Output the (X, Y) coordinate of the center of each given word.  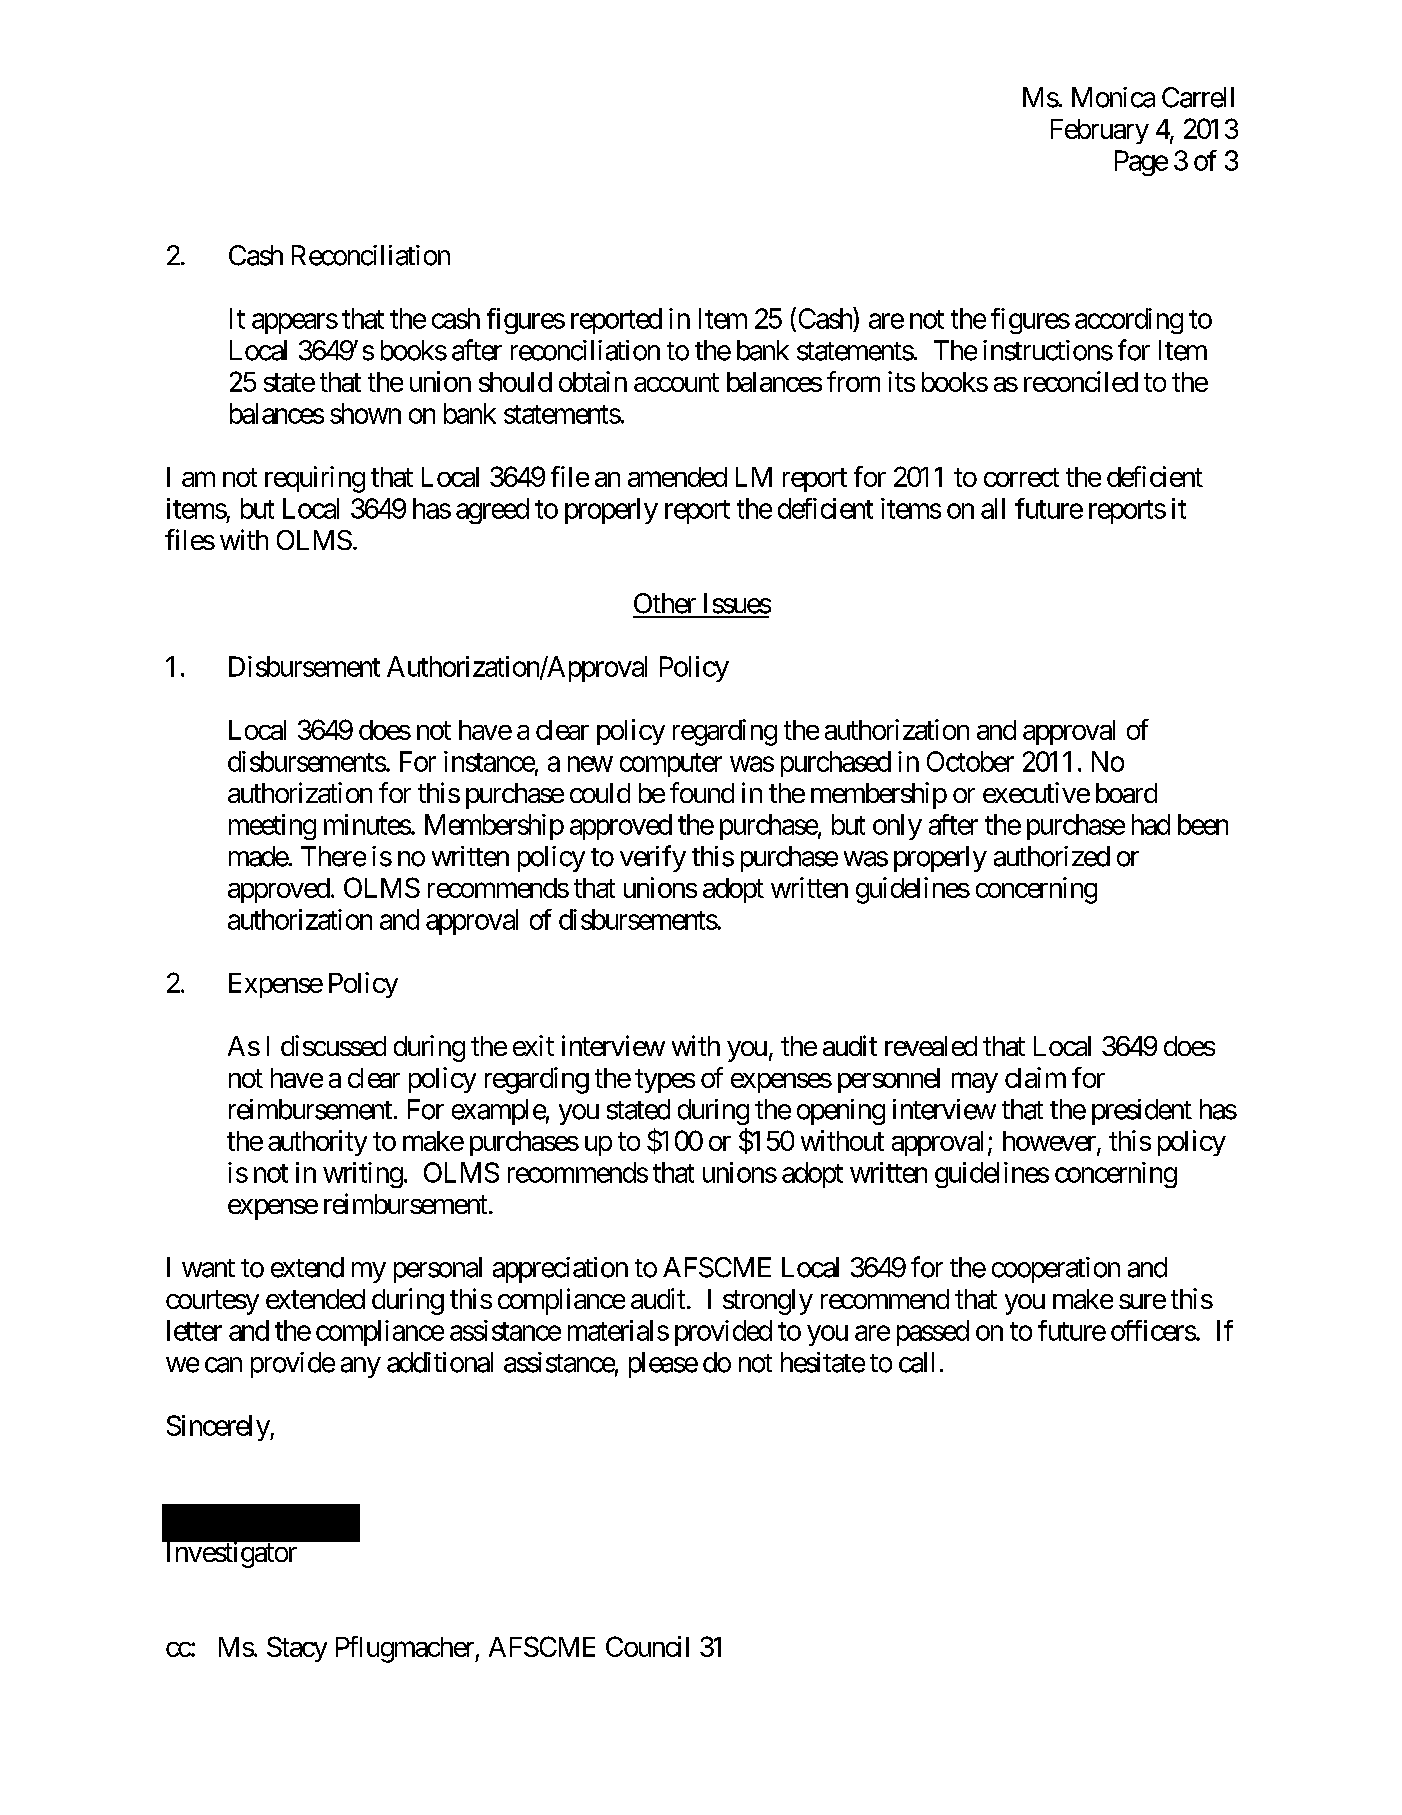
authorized (1052, 856)
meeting (272, 827)
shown (365, 413)
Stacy (297, 1649)
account (676, 382)
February (1100, 131)
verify (653, 858)
